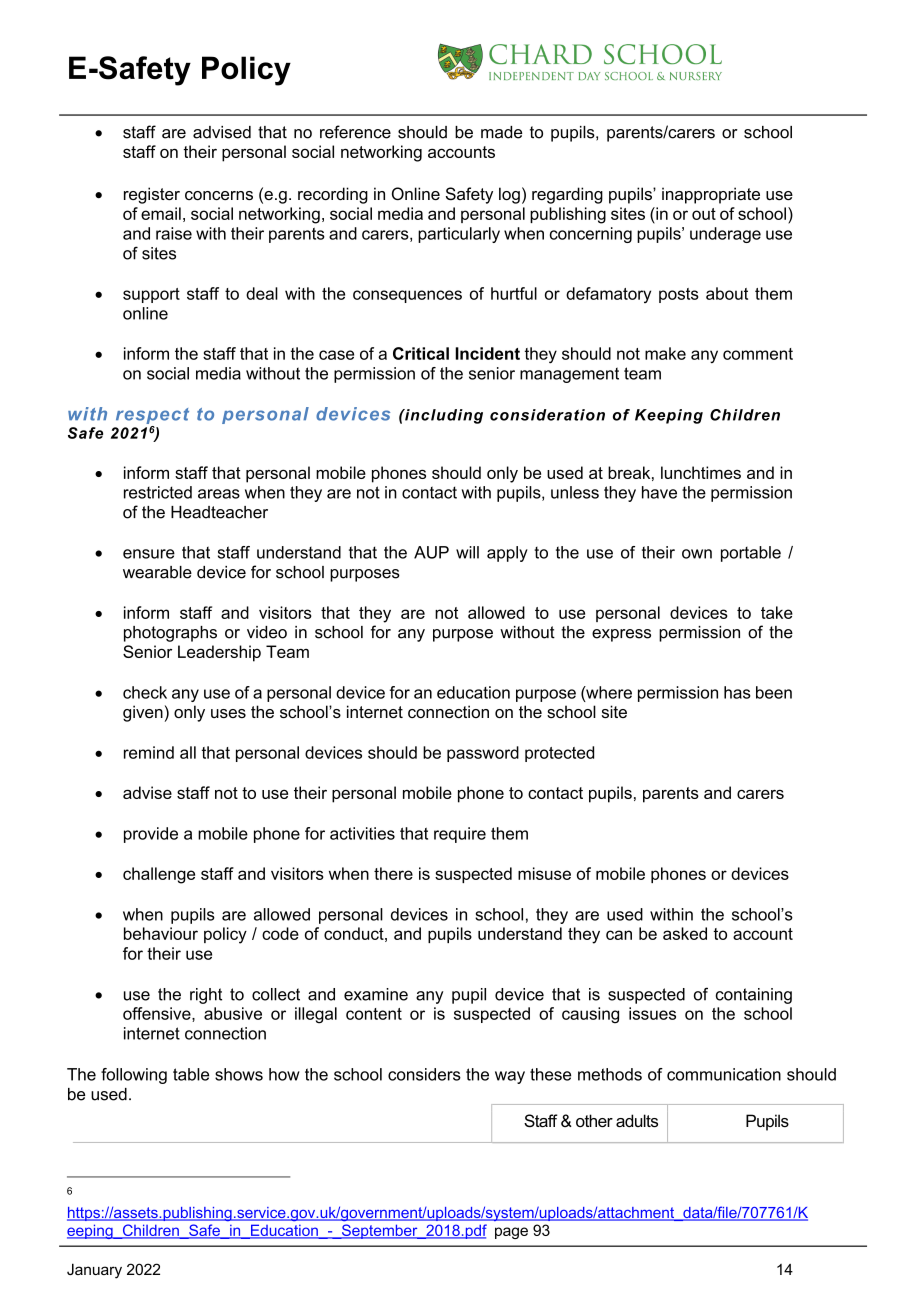 Image resolution: width=924 pixels, height=1308 pixels. What do you see at coordinates (711, 195) in the document?
I see `inappropriate` at bounding box center [711, 195].
